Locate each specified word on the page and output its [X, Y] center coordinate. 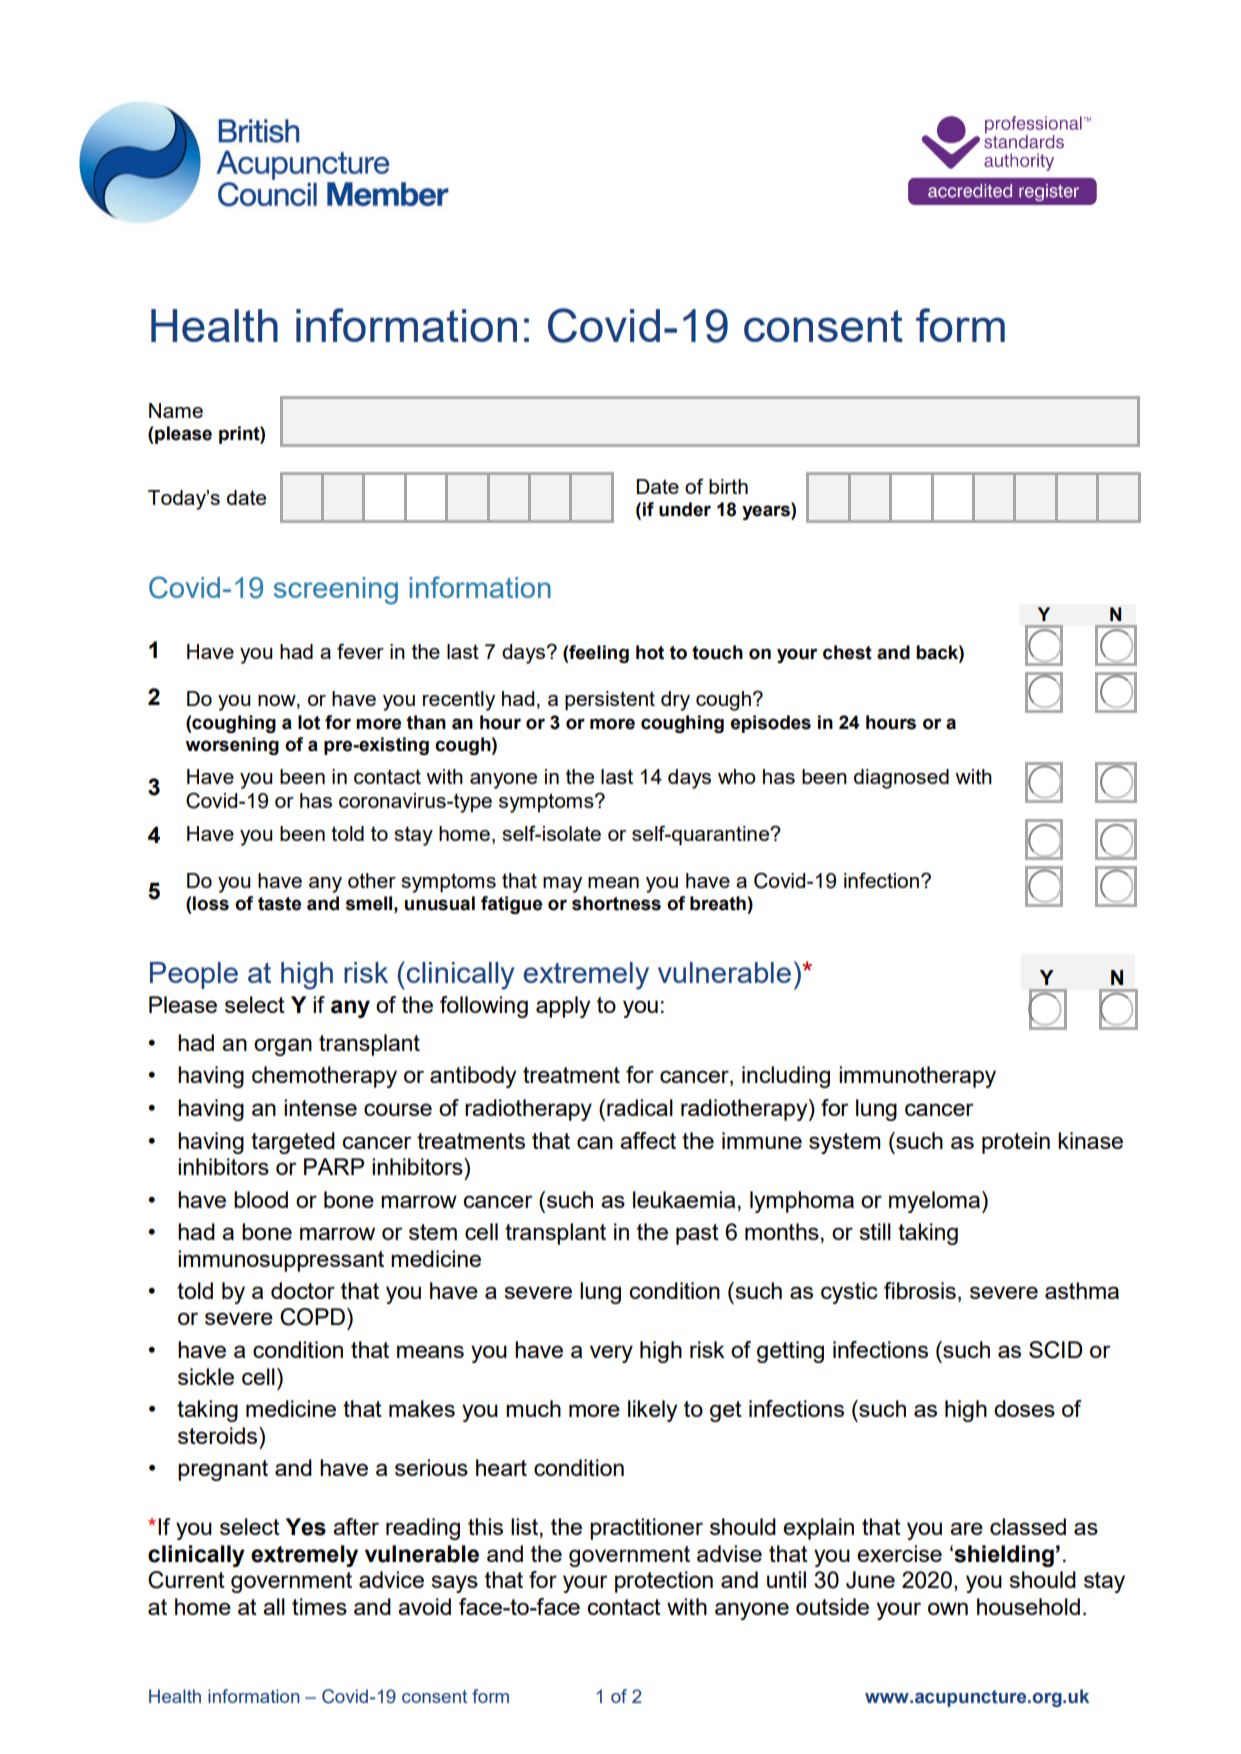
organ [283, 1047]
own [948, 1608]
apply [563, 1007]
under [685, 509]
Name [176, 410]
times [319, 1606]
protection [664, 1582]
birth [728, 486]
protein [1016, 1143]
